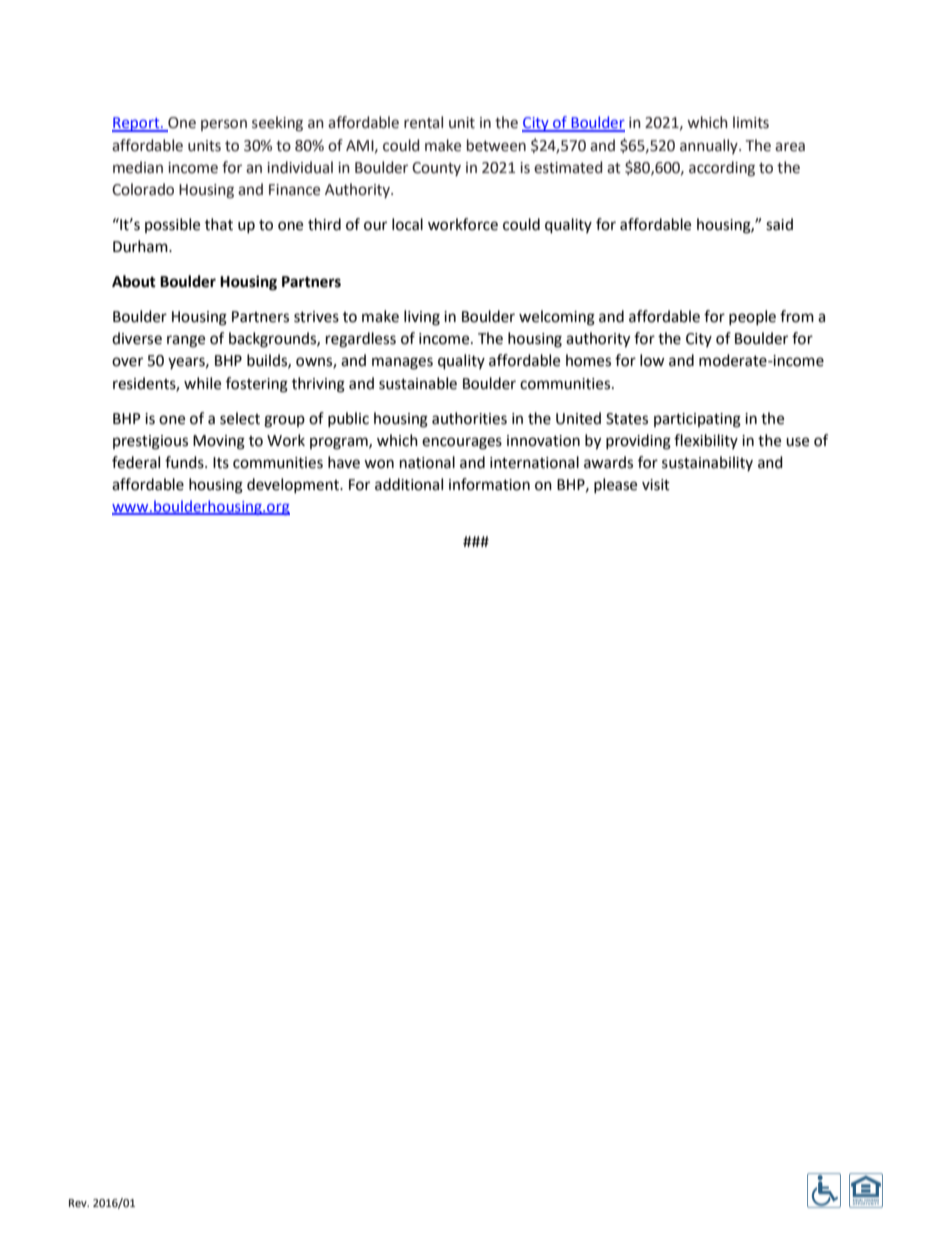 This image has width=952, height=1233. I want to click on range, so click(186, 341).
